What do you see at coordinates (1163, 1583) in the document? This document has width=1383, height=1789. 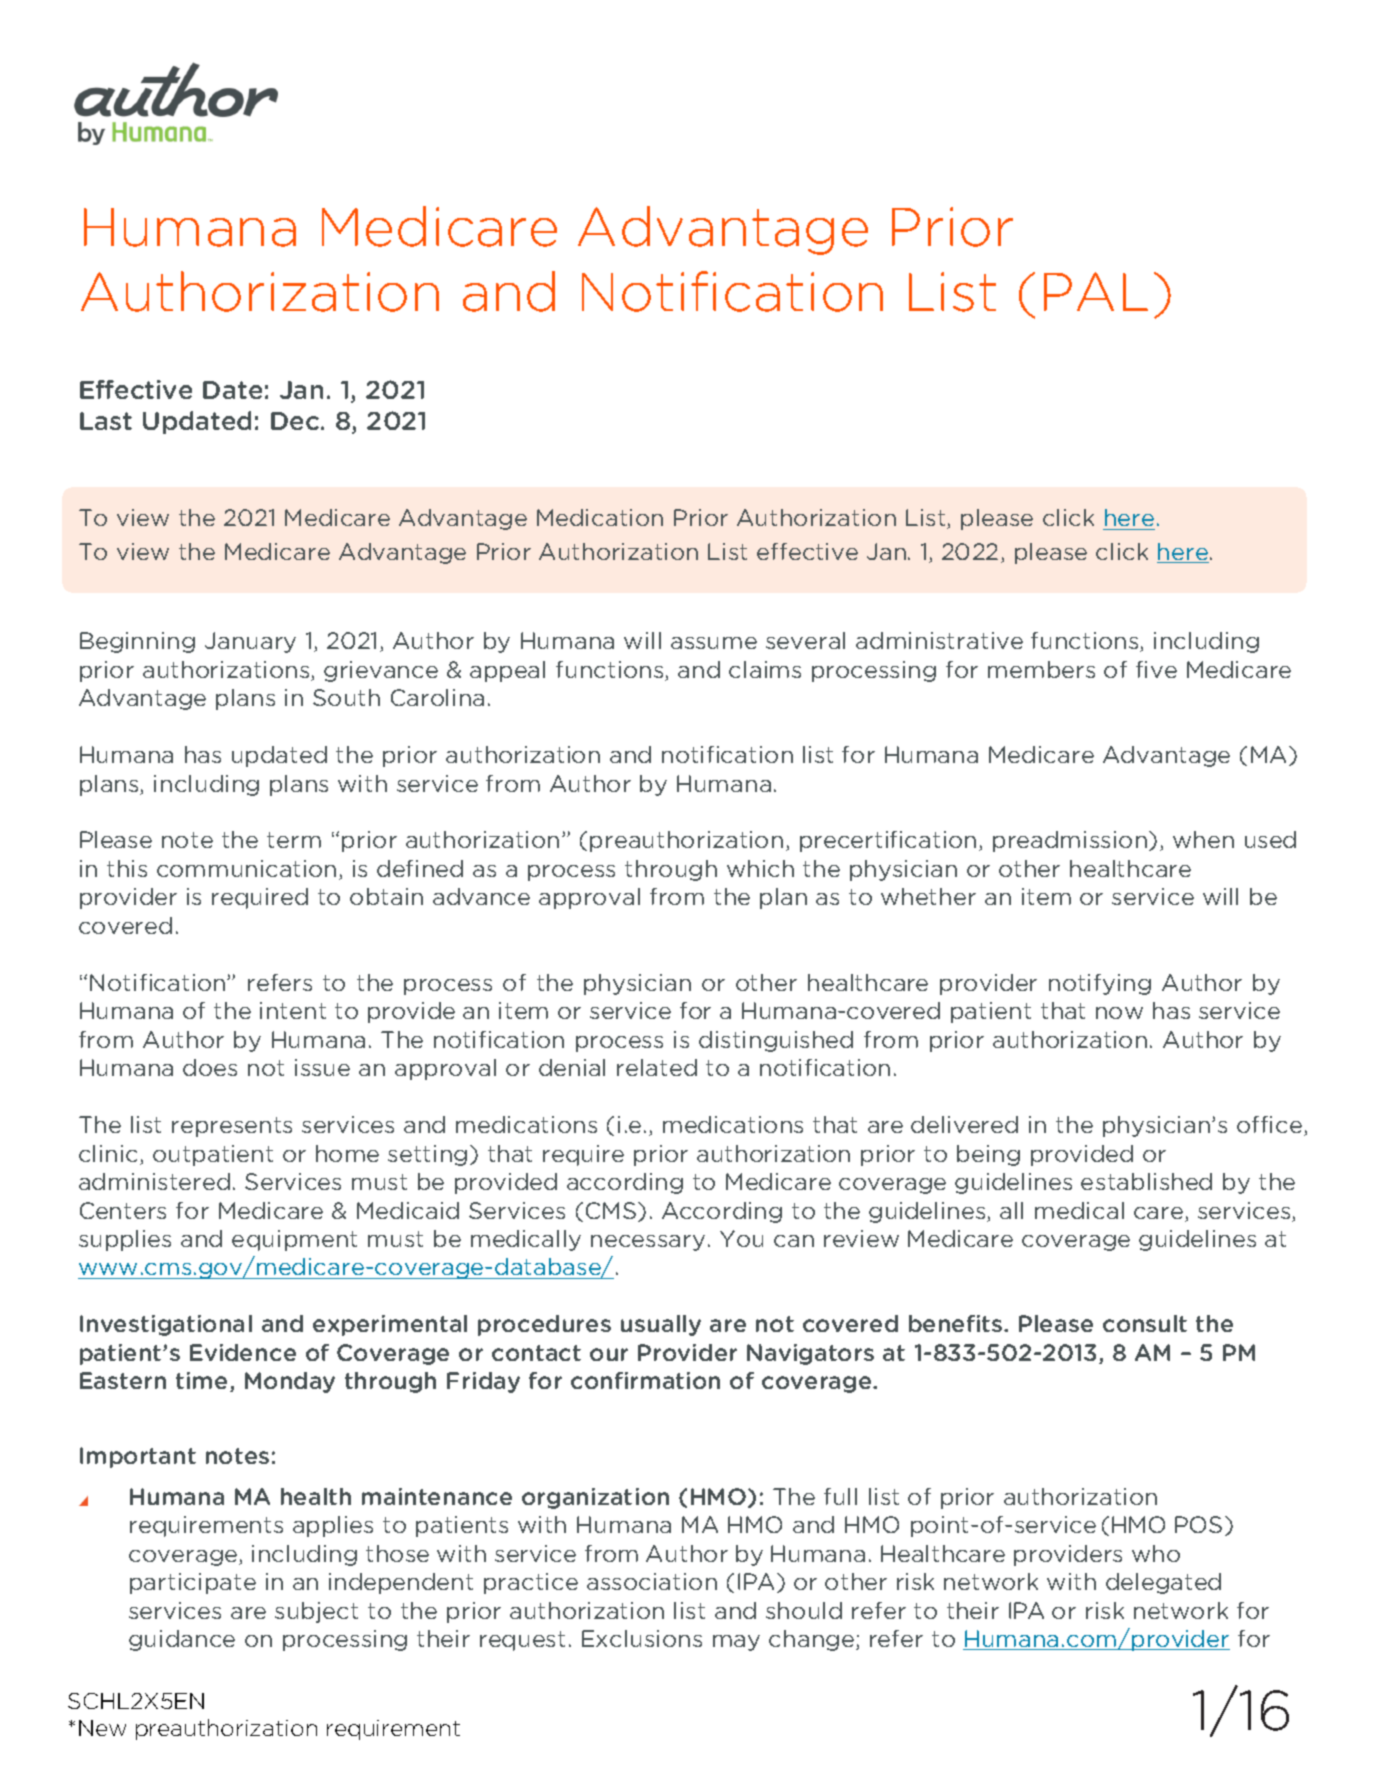 I see `delegated` at bounding box center [1163, 1583].
